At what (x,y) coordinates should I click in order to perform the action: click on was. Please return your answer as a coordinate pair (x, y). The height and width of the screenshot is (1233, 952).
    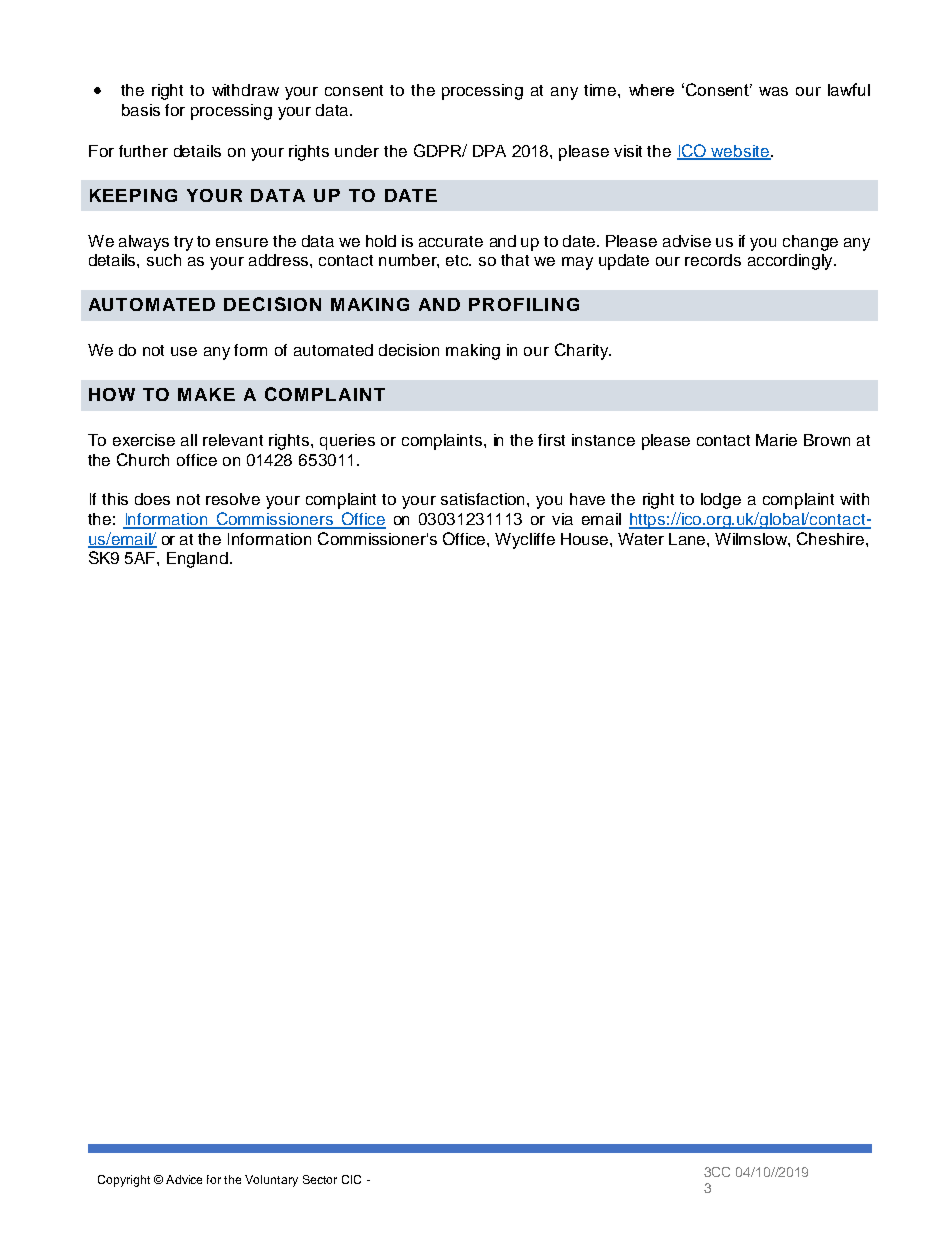
    Looking at the image, I should click on (773, 91).
